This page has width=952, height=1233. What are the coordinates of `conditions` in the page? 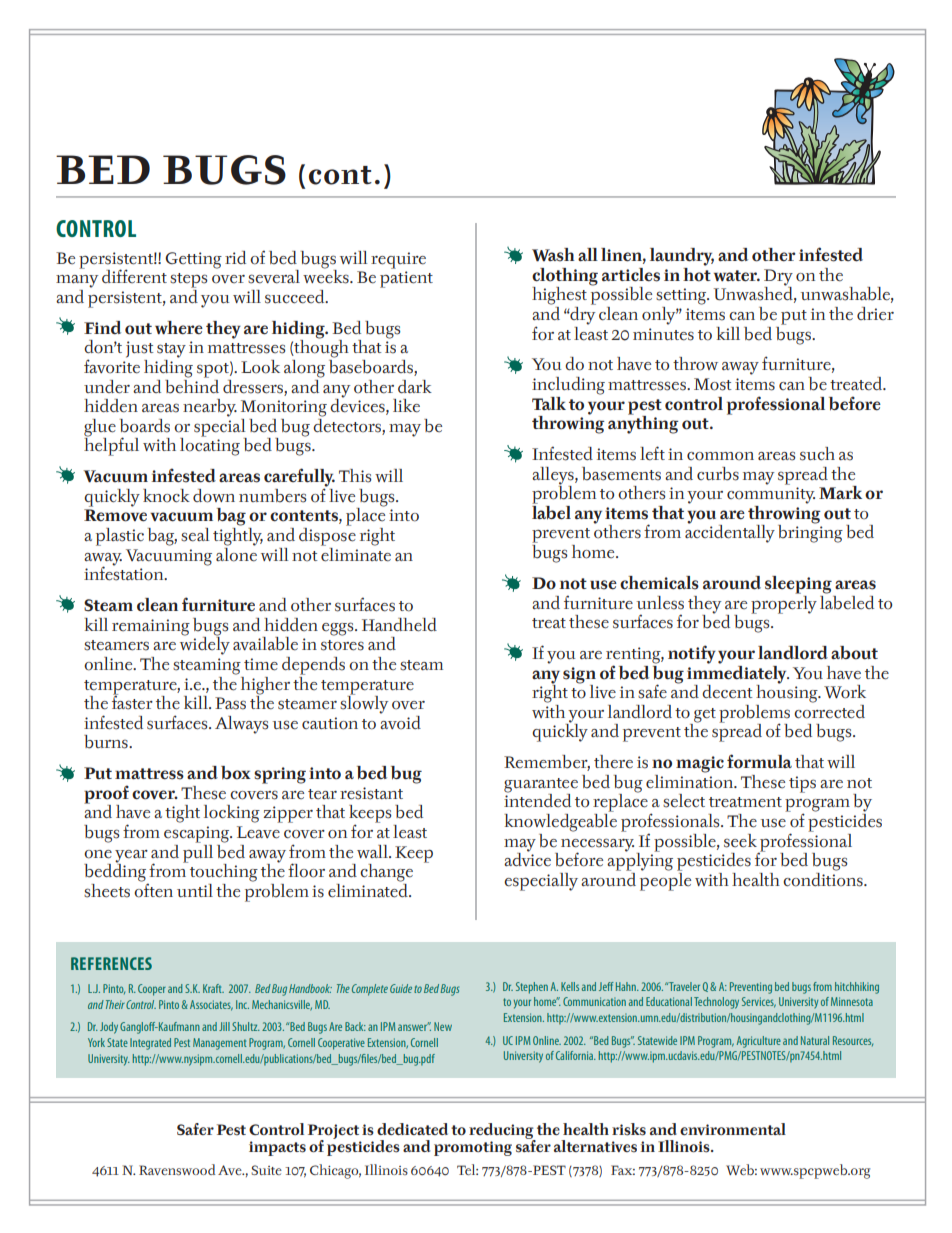 It's located at (824, 878).
